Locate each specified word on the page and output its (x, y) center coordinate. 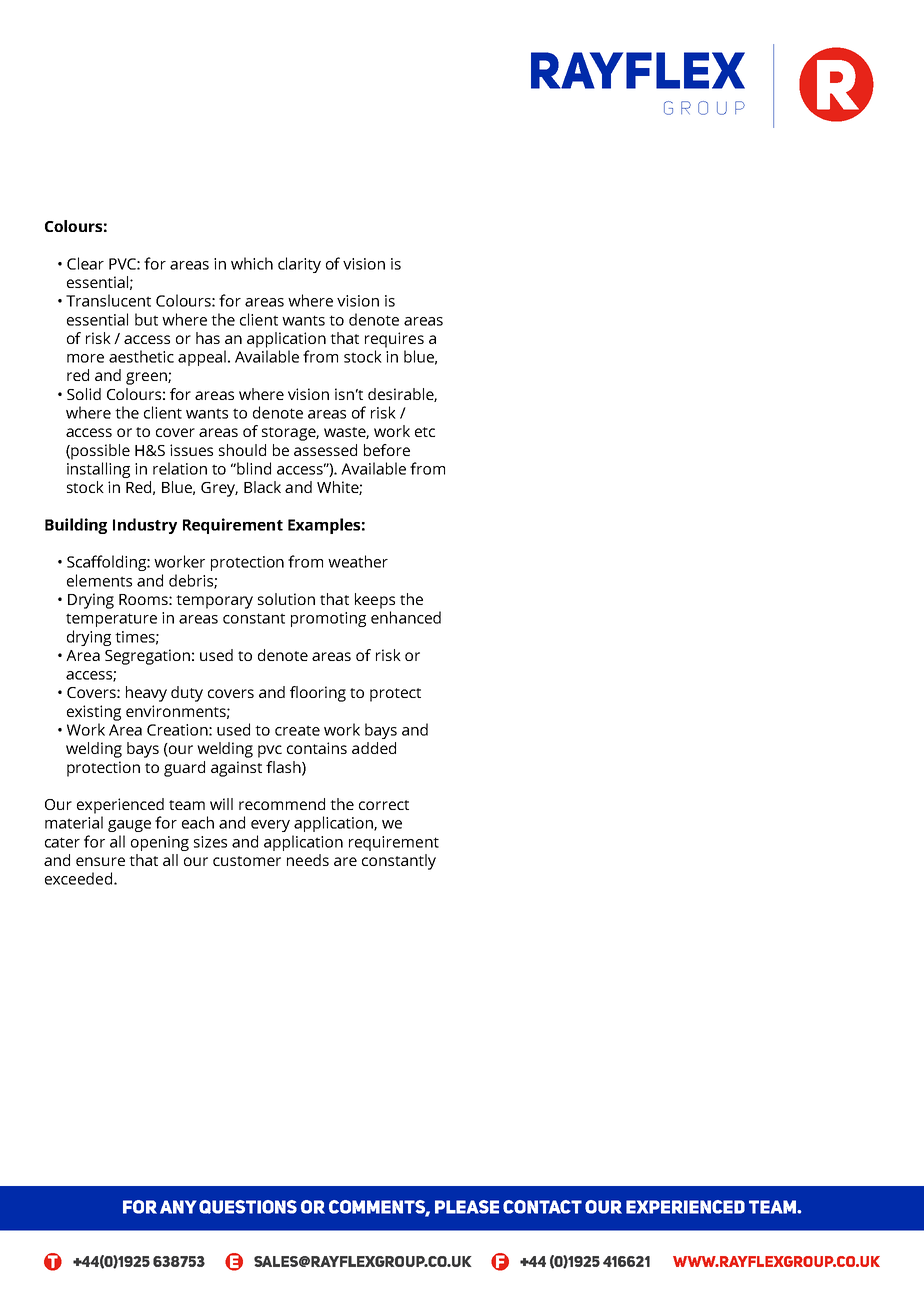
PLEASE (467, 1207)
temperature (111, 620)
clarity (299, 265)
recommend (282, 804)
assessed (325, 450)
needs (308, 860)
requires (394, 340)
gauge (129, 826)
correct (384, 805)
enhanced (406, 617)
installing (98, 470)
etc (425, 432)
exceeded (80, 878)
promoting (328, 619)
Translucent (108, 300)
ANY (178, 1207)
